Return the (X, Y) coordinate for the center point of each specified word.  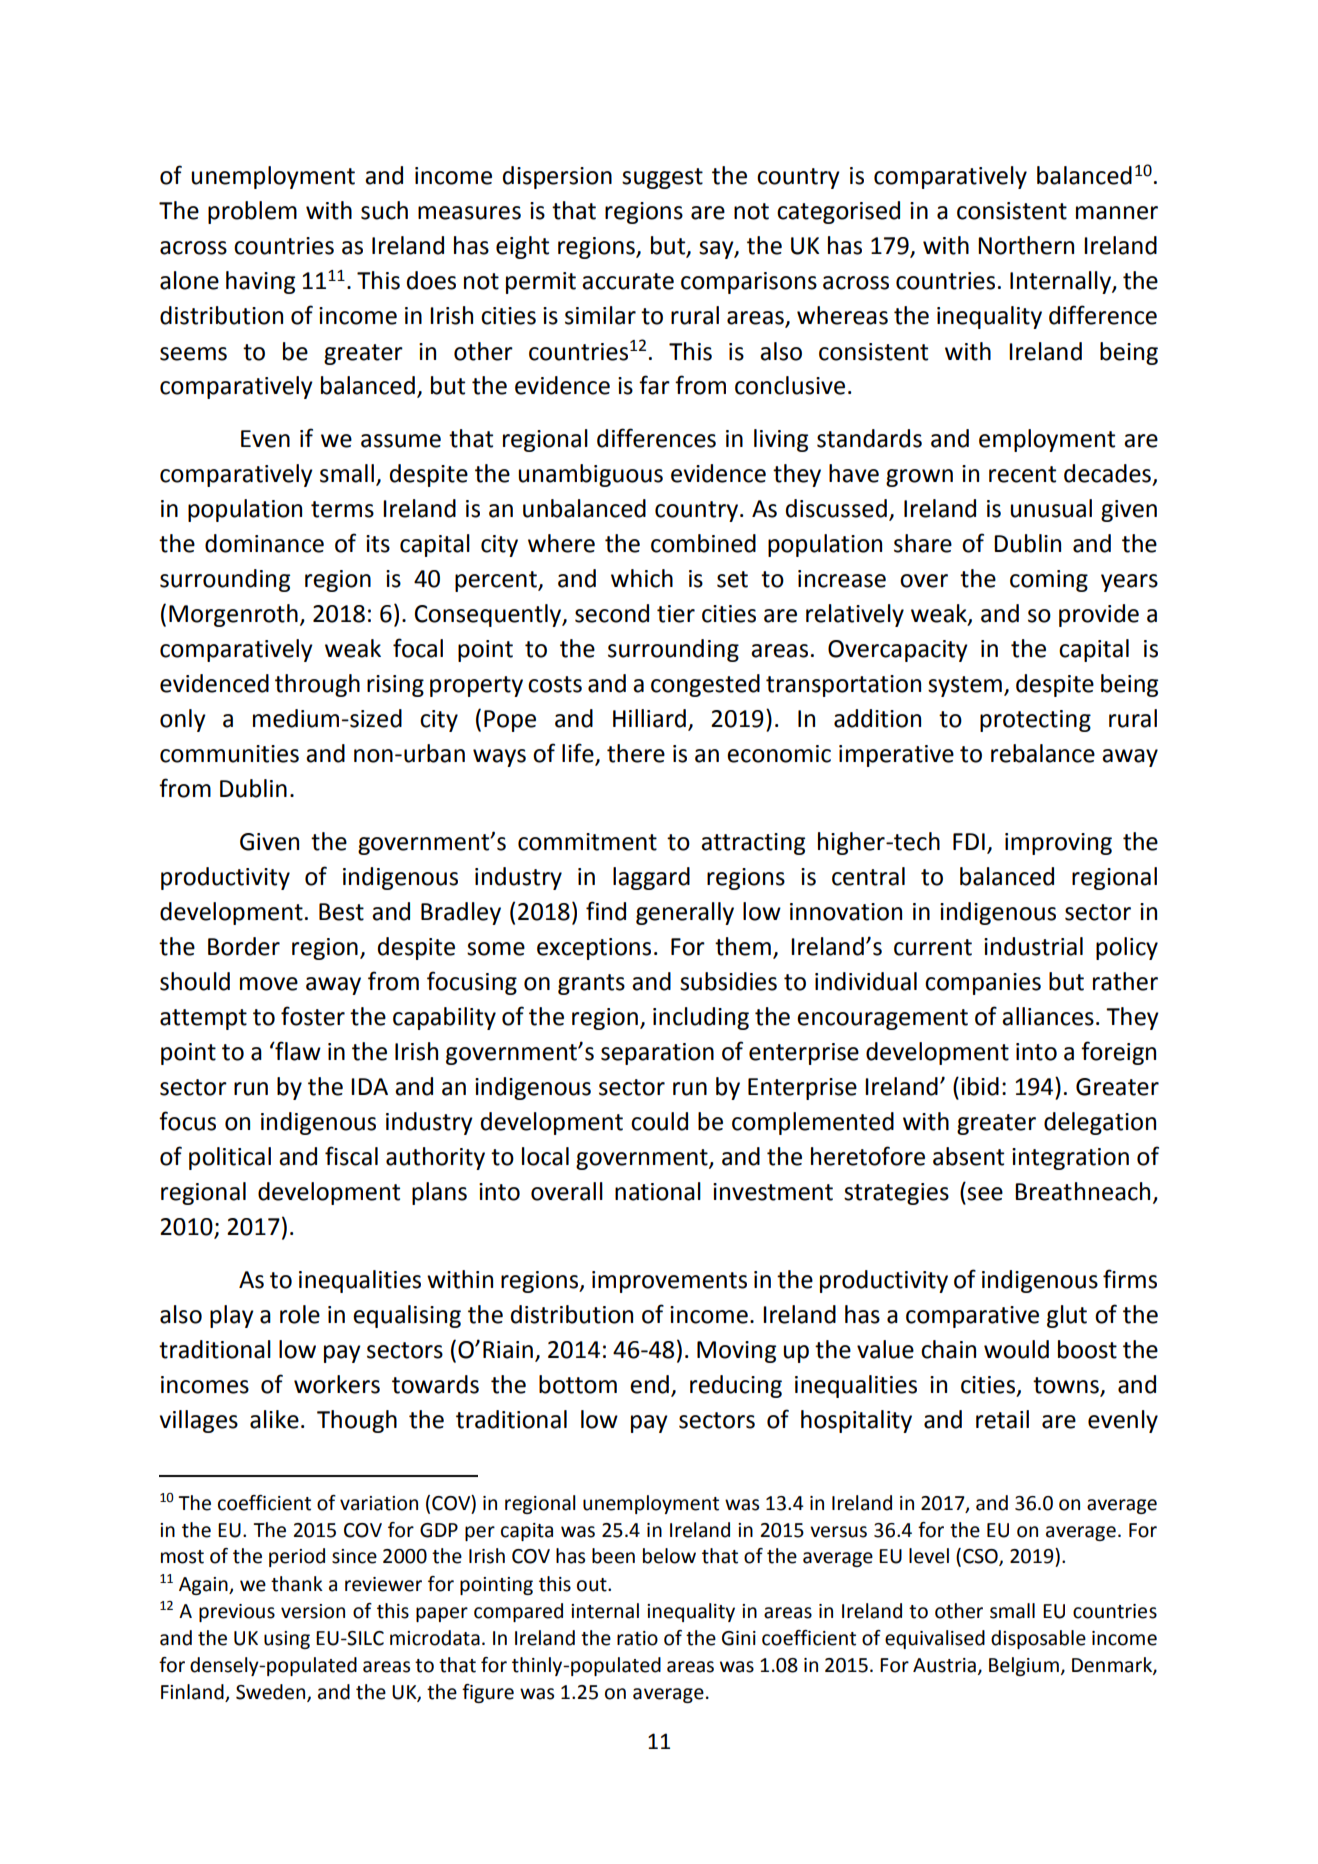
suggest (662, 178)
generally (685, 913)
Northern (1026, 245)
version (313, 1611)
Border (244, 946)
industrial (1033, 946)
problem (252, 212)
